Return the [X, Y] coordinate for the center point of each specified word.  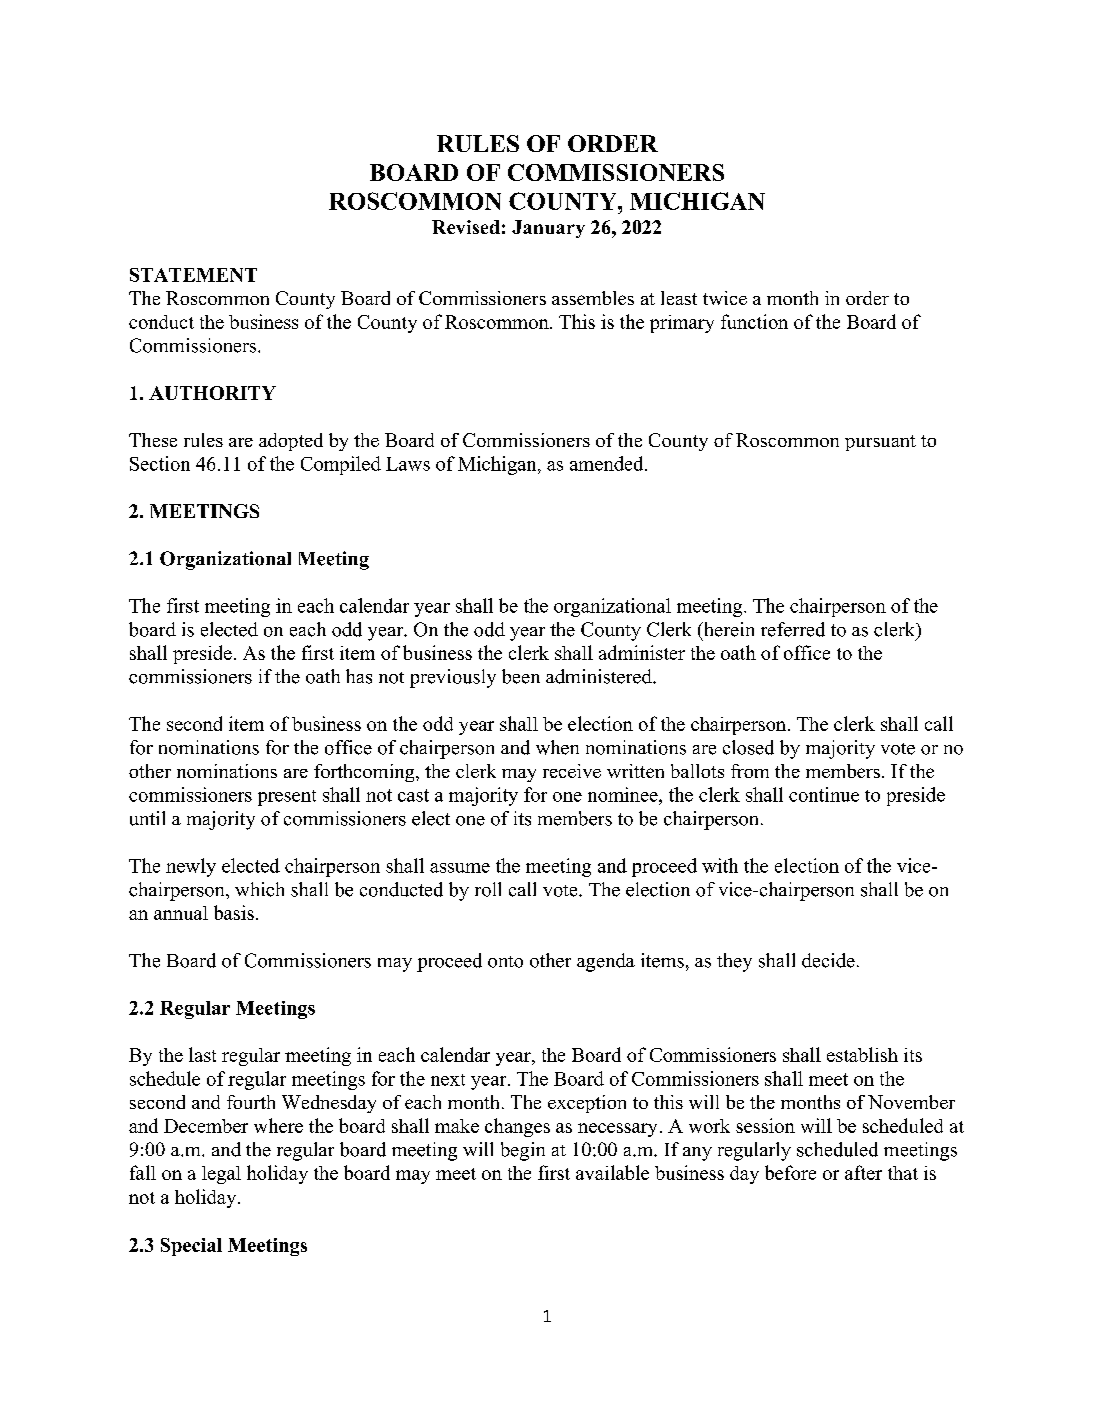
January [548, 229]
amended [608, 463]
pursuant [880, 443]
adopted [291, 442]
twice [725, 298]
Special [191, 1247]
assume [460, 868]
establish [862, 1054]
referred [793, 629]
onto [505, 962]
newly [191, 867]
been [521, 676]
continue [824, 794]
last [202, 1054]
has [359, 676]
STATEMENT [193, 275]
